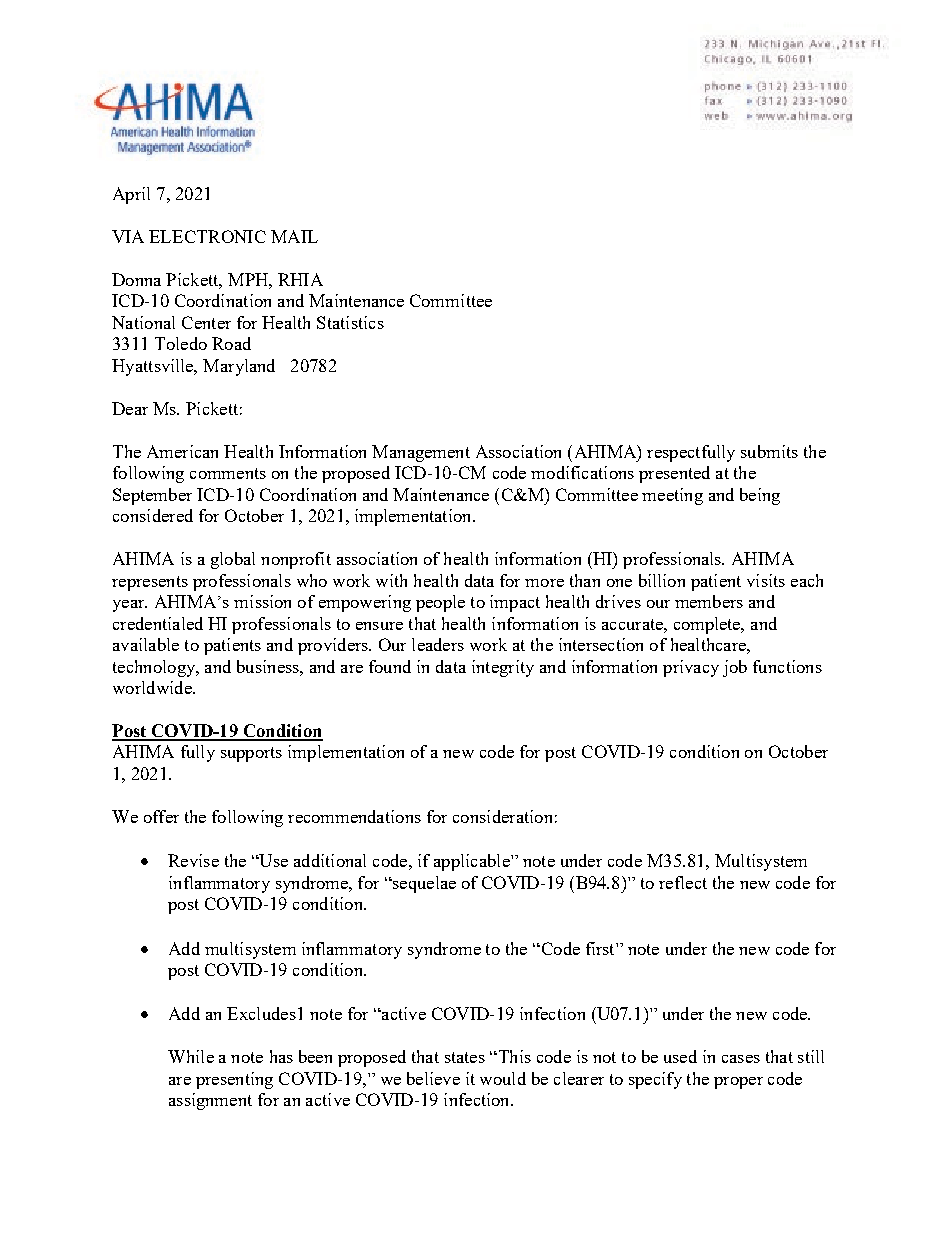 Image resolution: width=952 pixels, height=1233 pixels. I want to click on ELECTRONIC, so click(207, 236).
